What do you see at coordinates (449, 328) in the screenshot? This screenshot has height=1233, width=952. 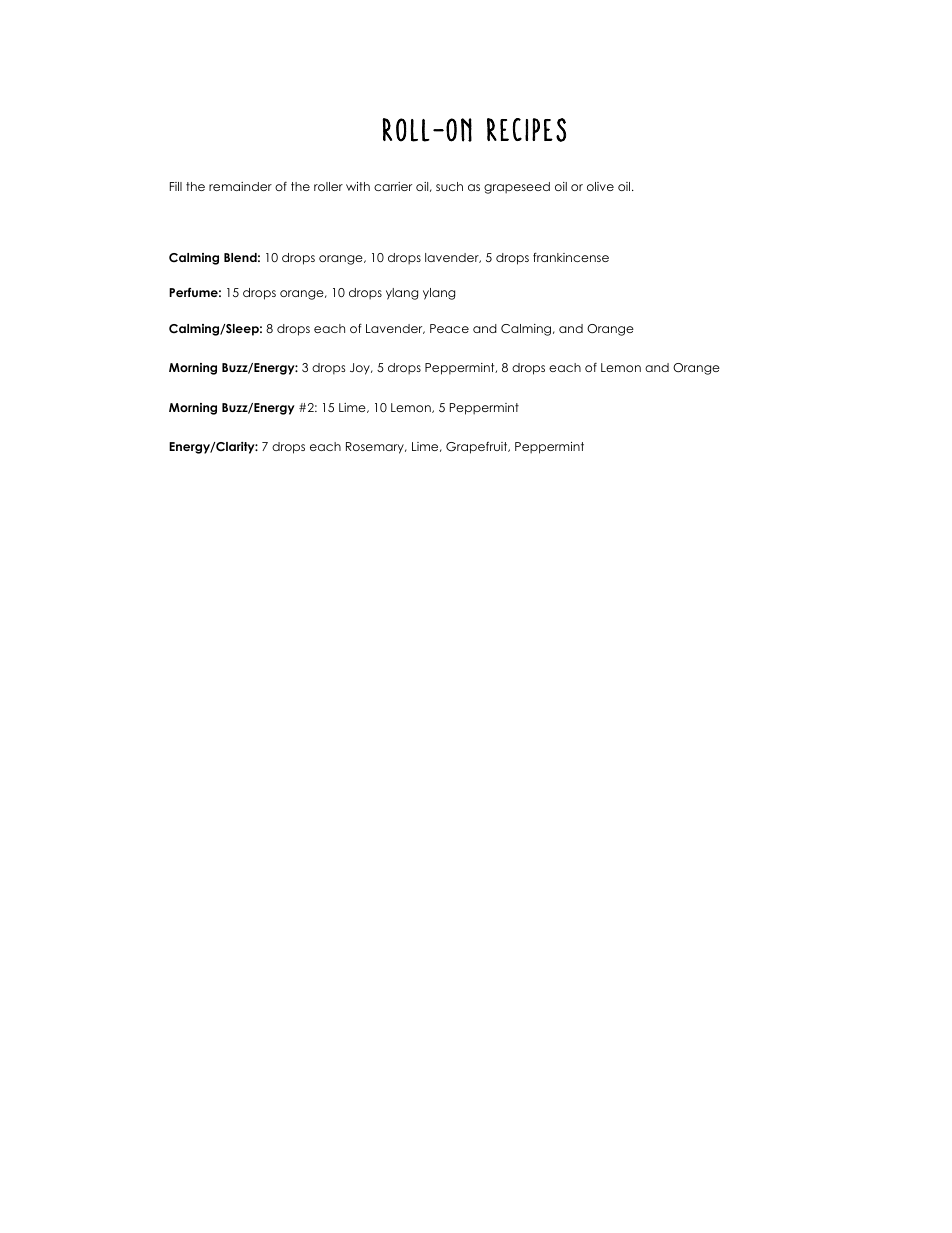 I see `Peace` at bounding box center [449, 328].
